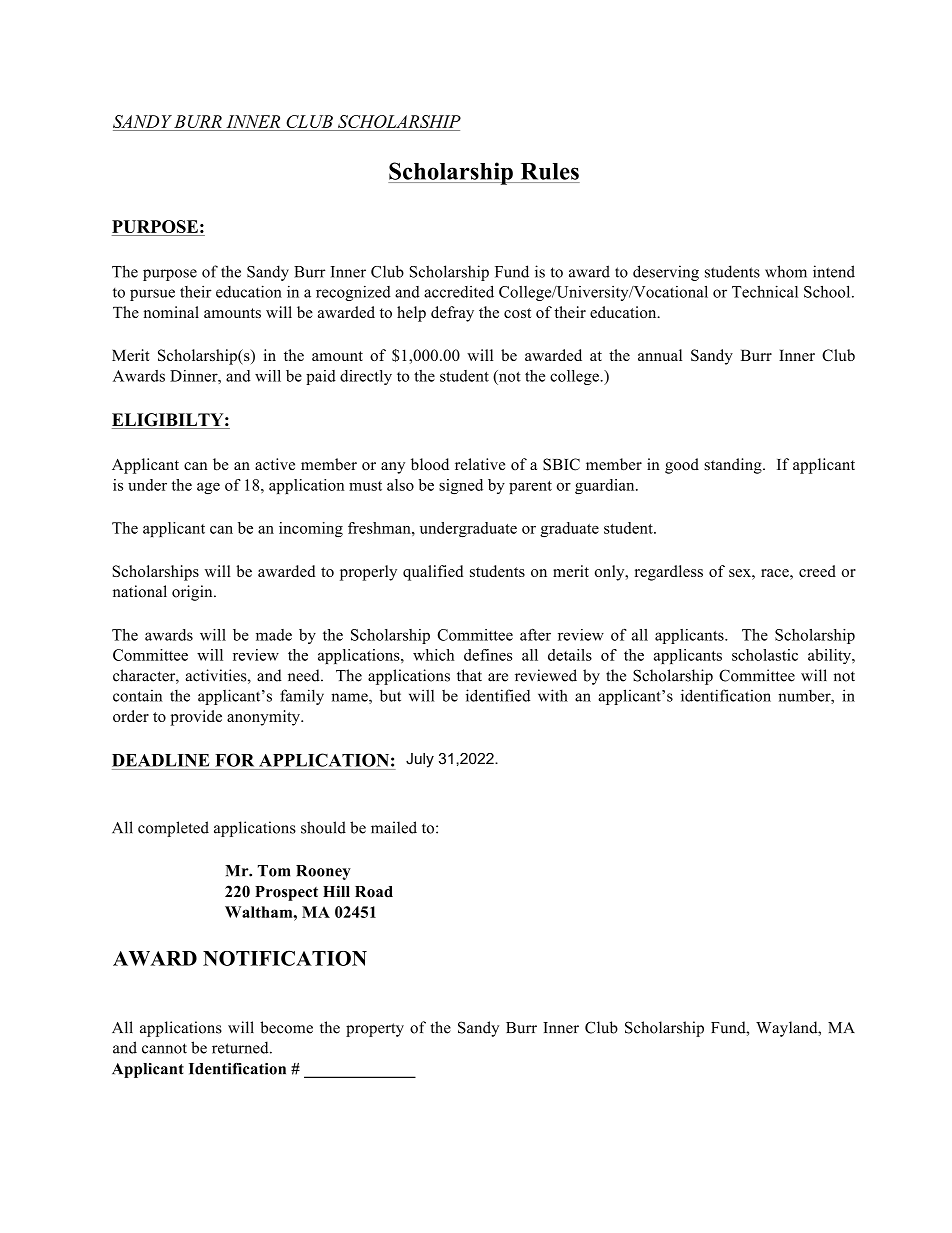  I want to click on nominal, so click(171, 312).
